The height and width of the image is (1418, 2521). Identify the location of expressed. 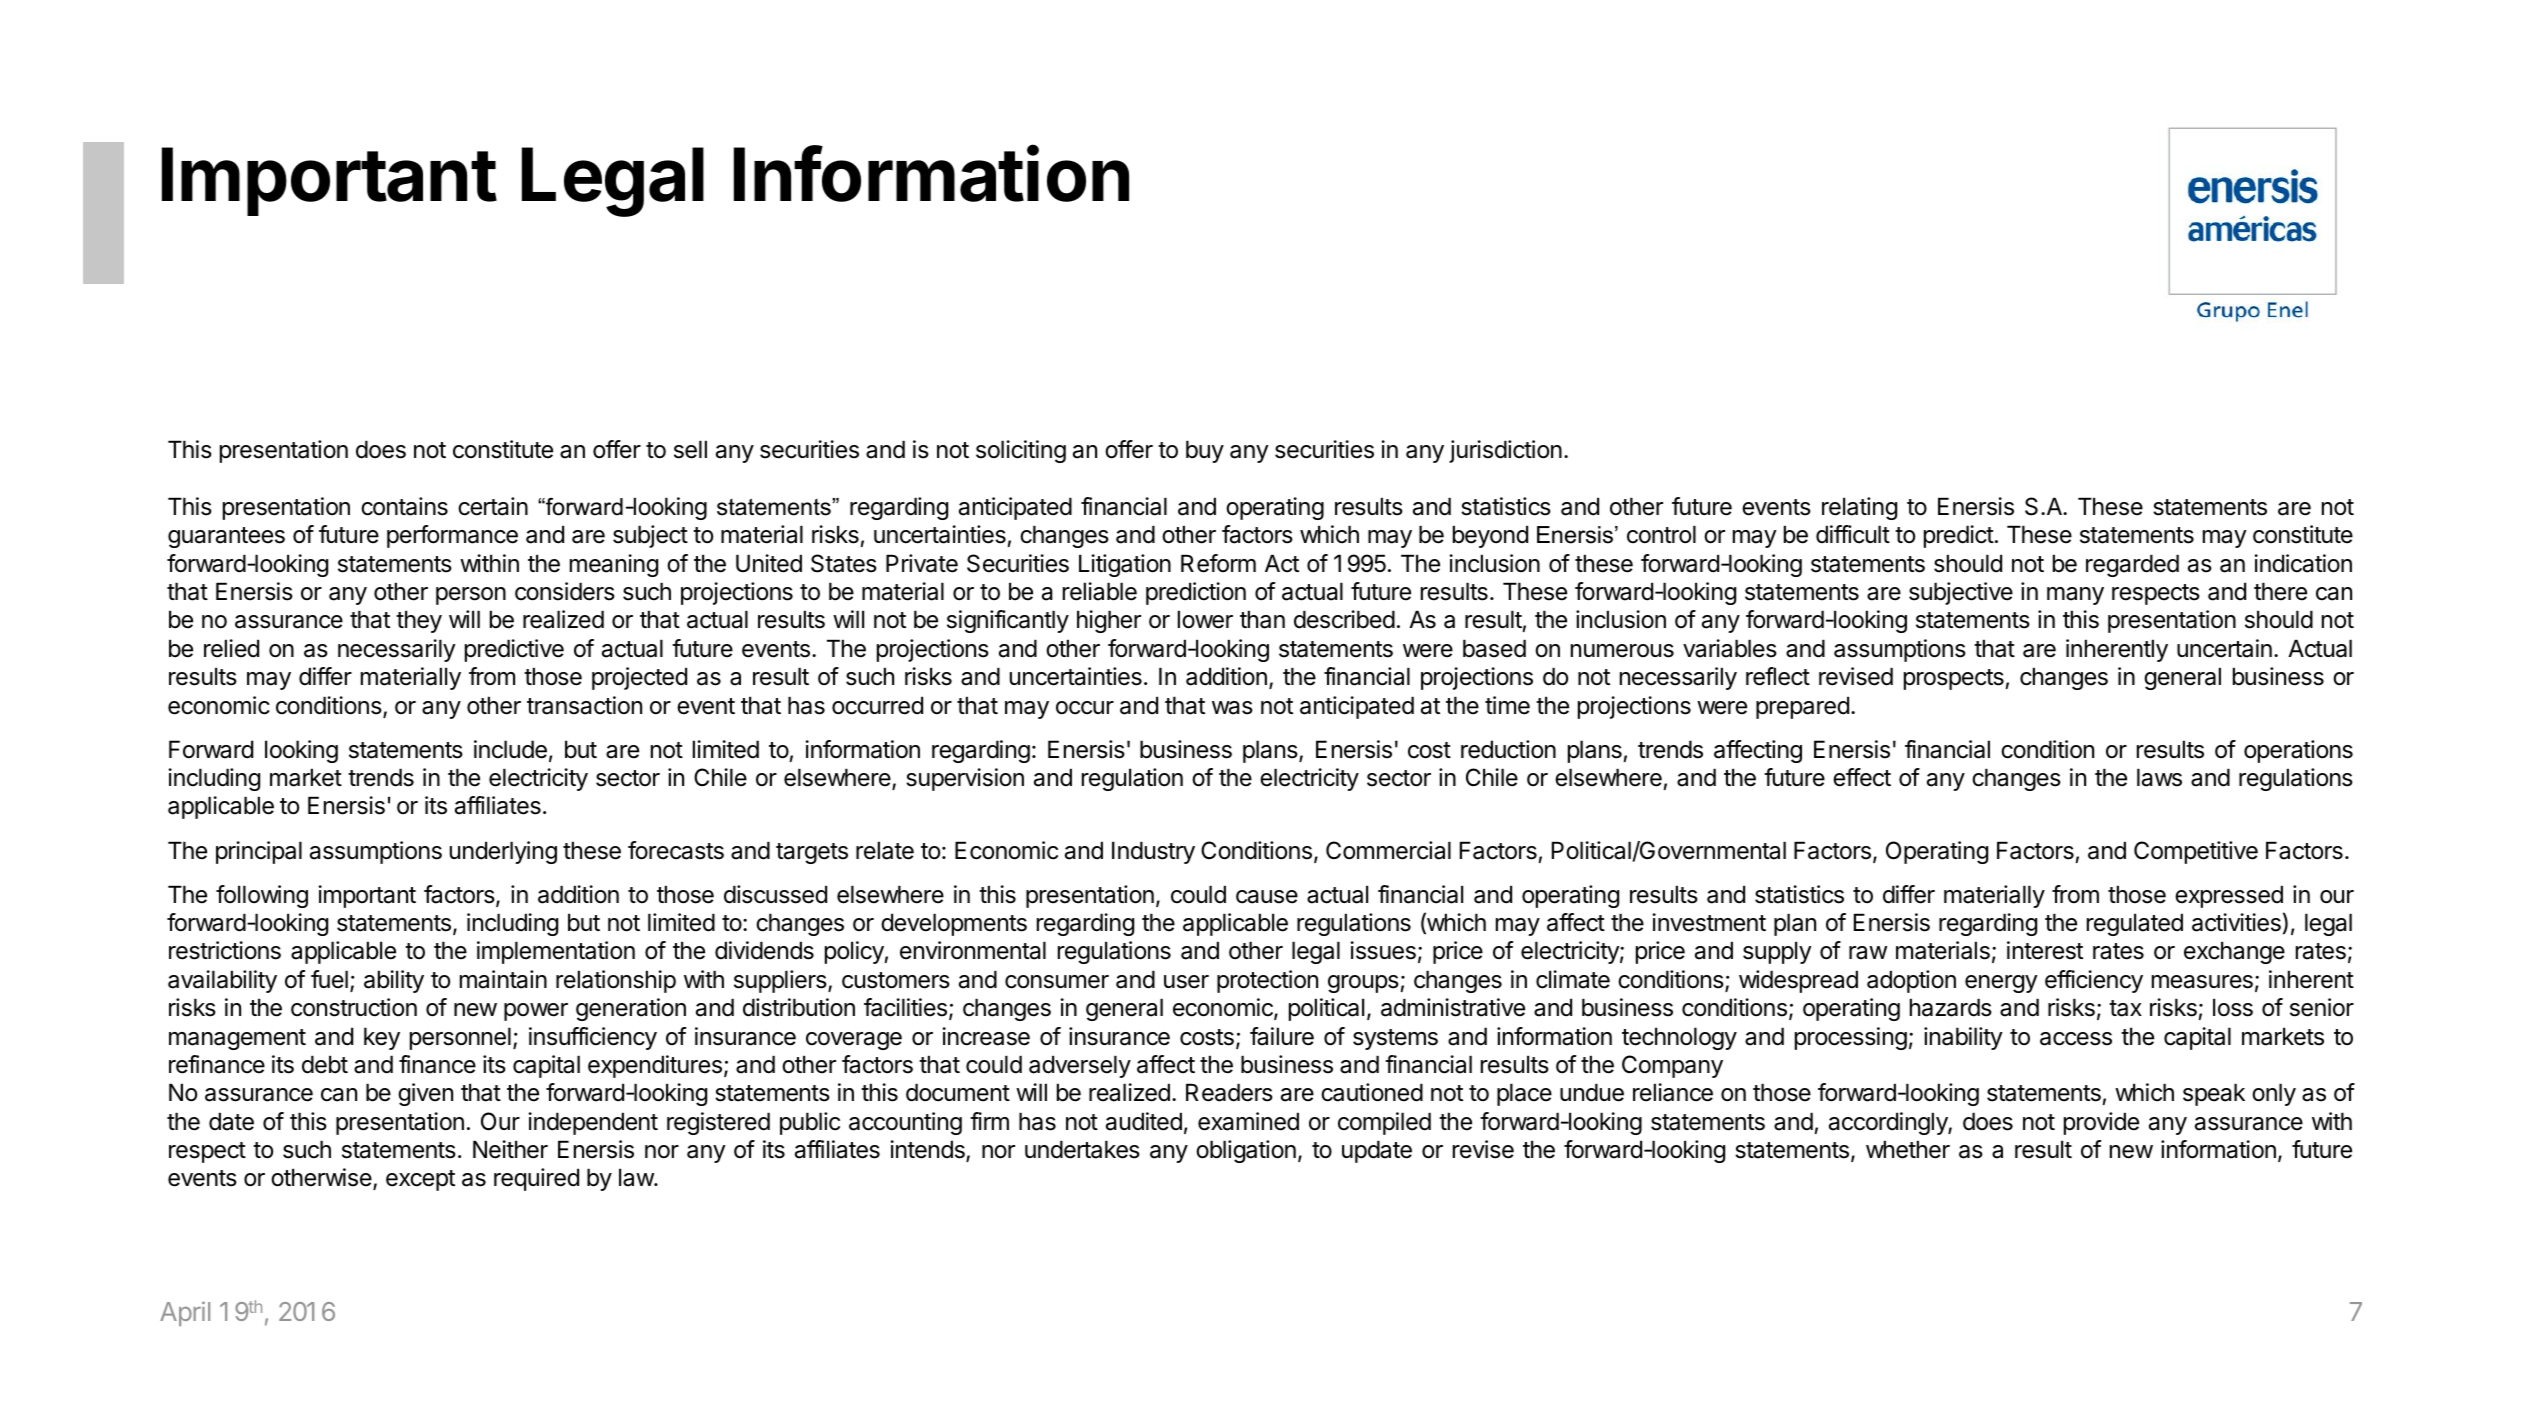
(2229, 896).
